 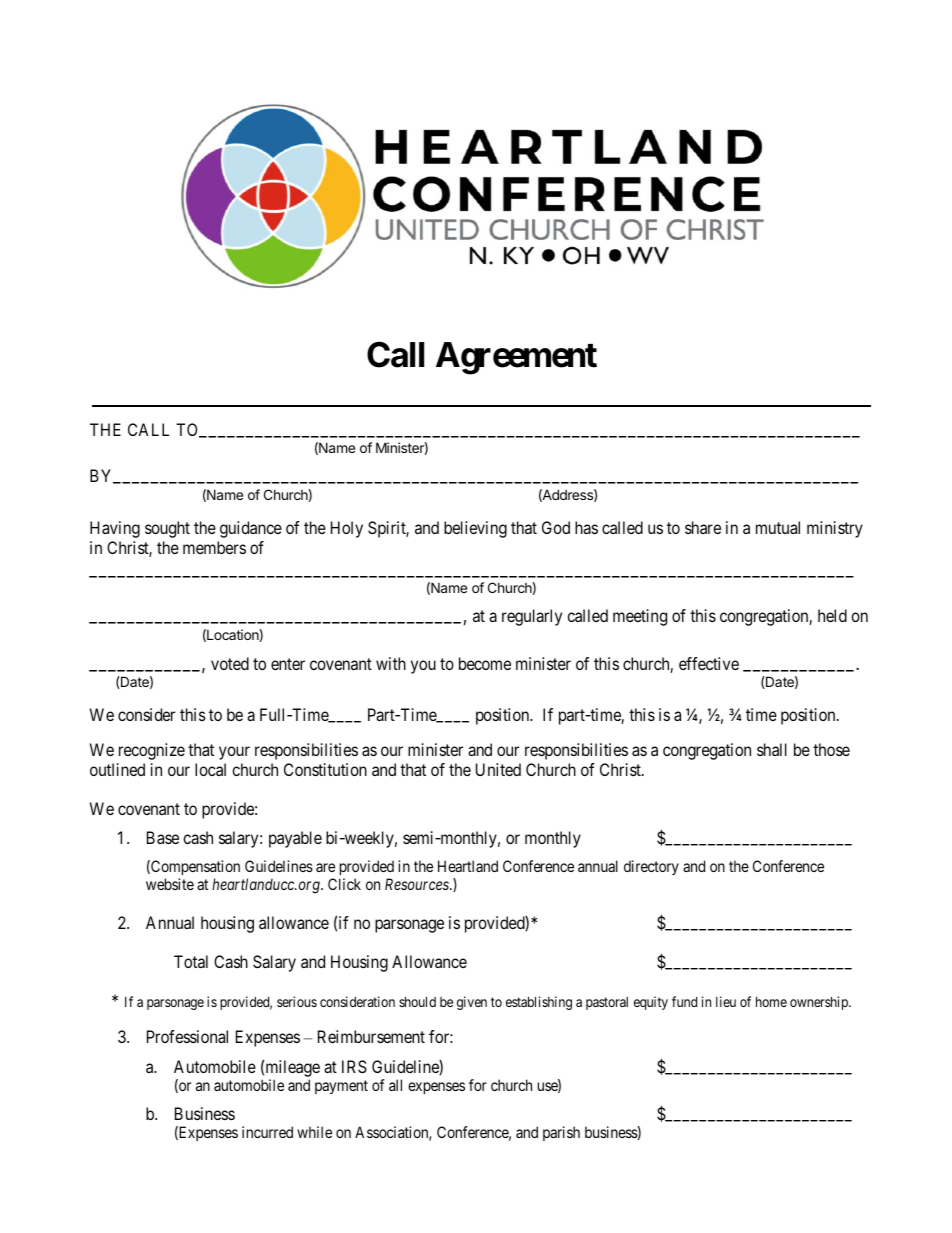 What do you see at coordinates (561, 1133) in the screenshot?
I see `parish` at bounding box center [561, 1133].
